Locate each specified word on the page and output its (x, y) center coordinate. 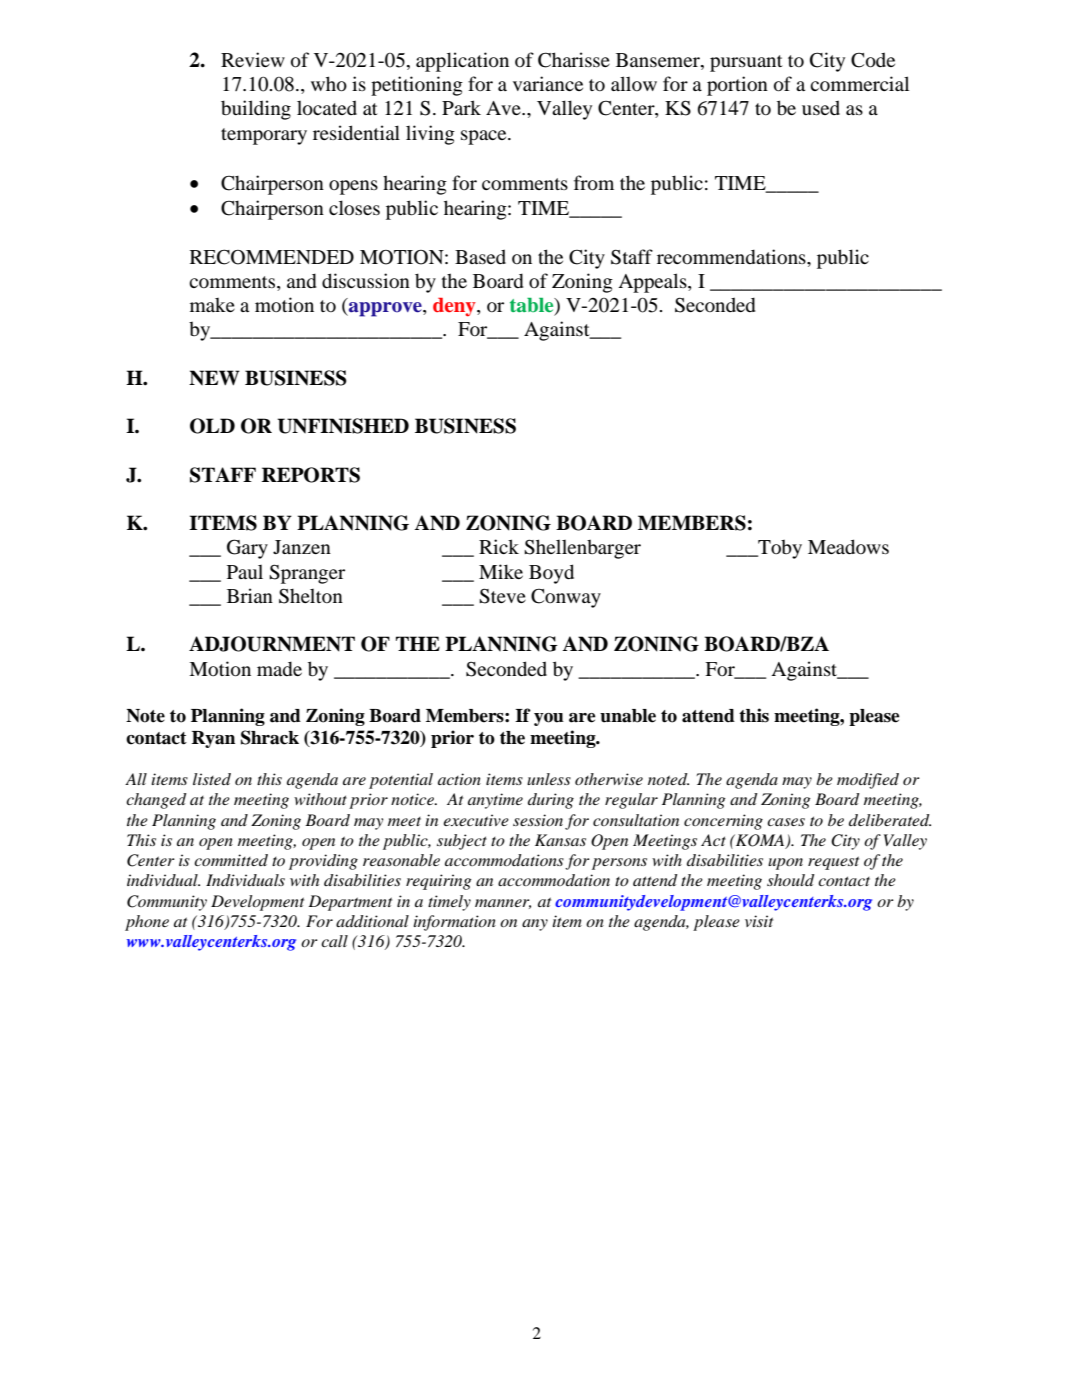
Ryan (213, 739)
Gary (247, 549)
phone (147, 923)
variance (548, 83)
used (821, 107)
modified (868, 781)
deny (455, 307)
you (549, 719)
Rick (499, 546)
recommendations (732, 256)
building (256, 110)
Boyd (551, 574)
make (212, 305)
